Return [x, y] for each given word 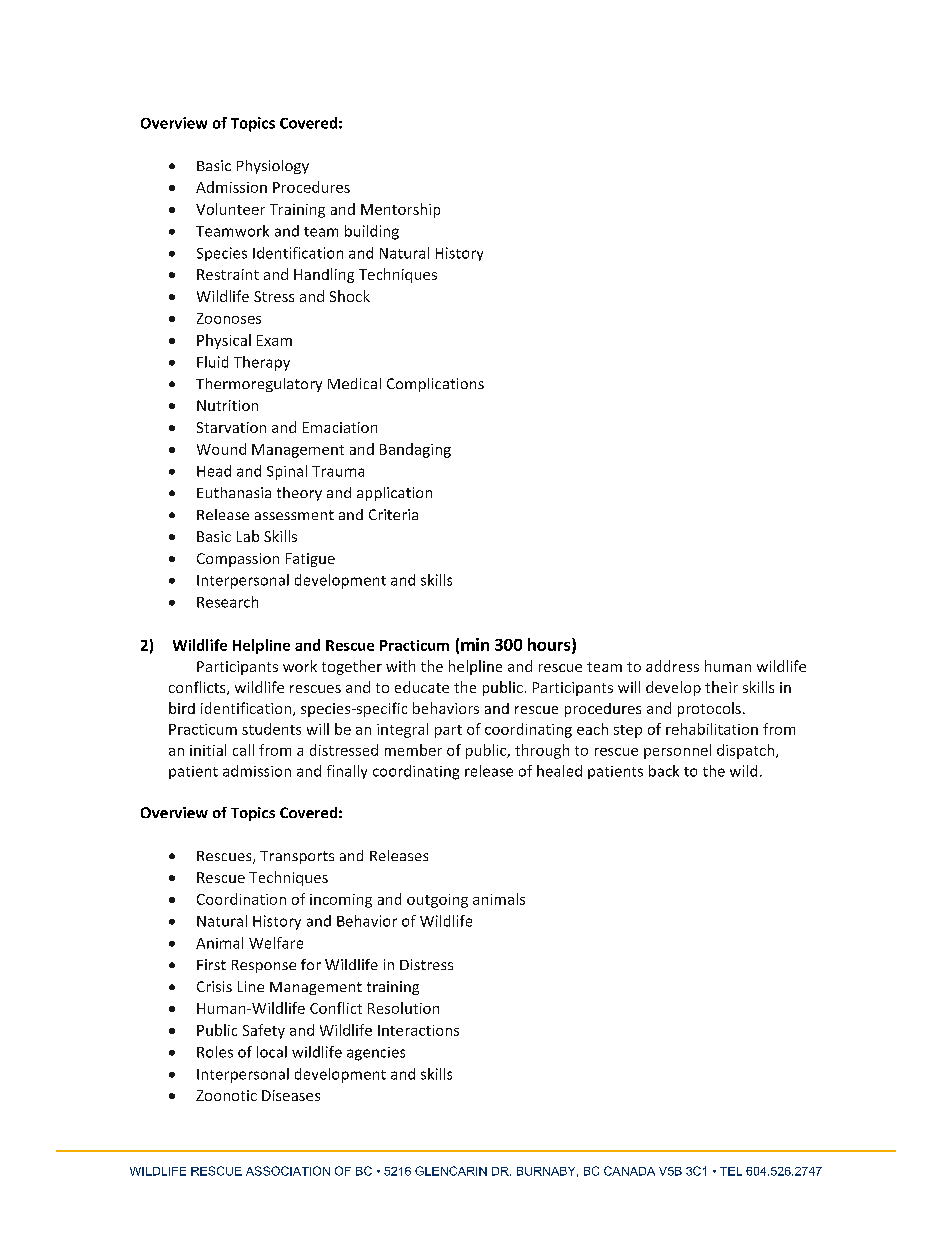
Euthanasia [234, 492]
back [664, 771]
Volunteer [230, 209]
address [672, 666]
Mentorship [400, 210]
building [372, 232]
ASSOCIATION [288, 1171]
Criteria [393, 514]
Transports [297, 857]
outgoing [437, 901]
